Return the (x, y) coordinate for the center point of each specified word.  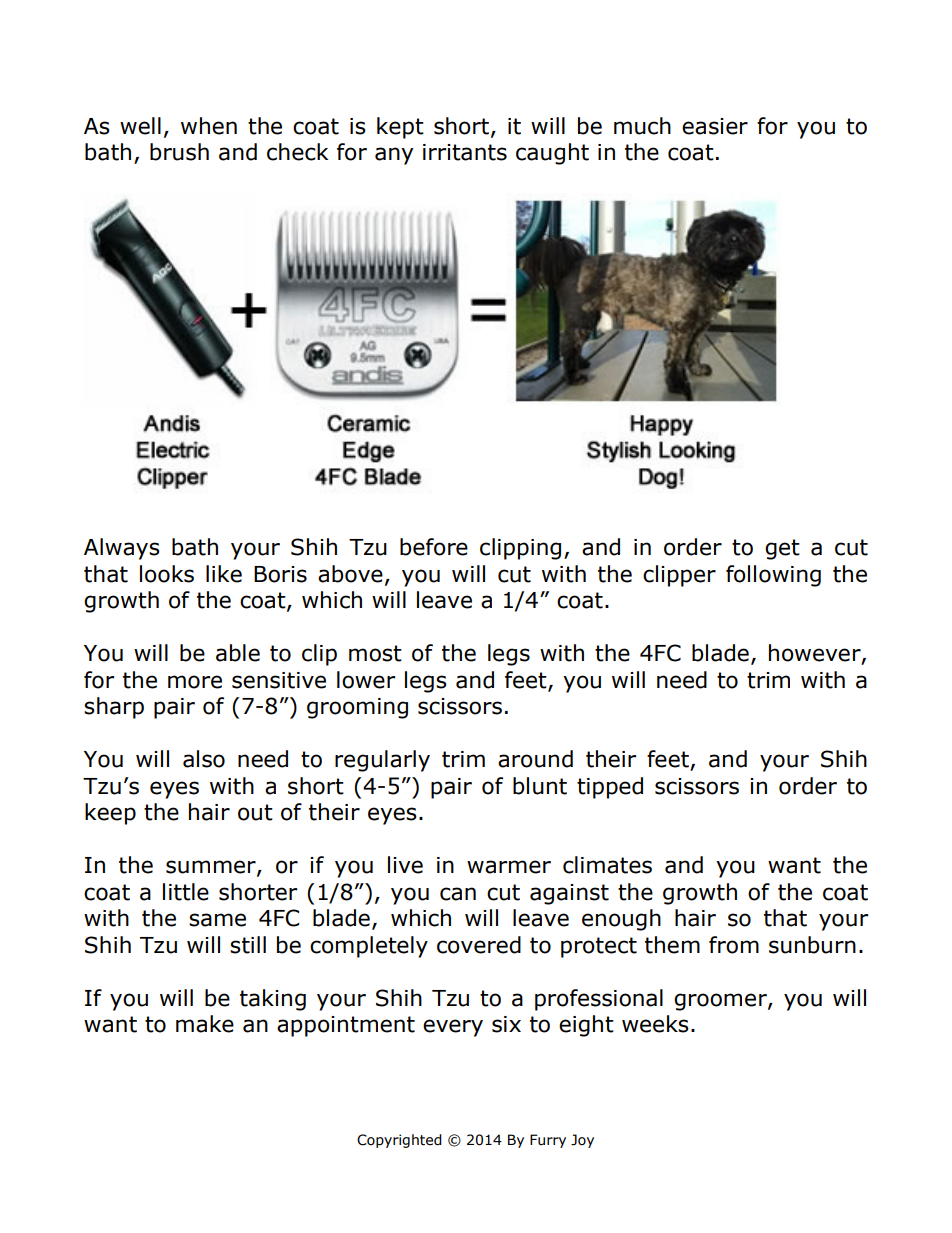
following (773, 576)
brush (179, 152)
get (782, 549)
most (375, 653)
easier (715, 126)
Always (122, 549)
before (434, 547)
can (458, 894)
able (238, 653)
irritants (465, 152)
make (205, 1024)
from (734, 945)
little (186, 892)
